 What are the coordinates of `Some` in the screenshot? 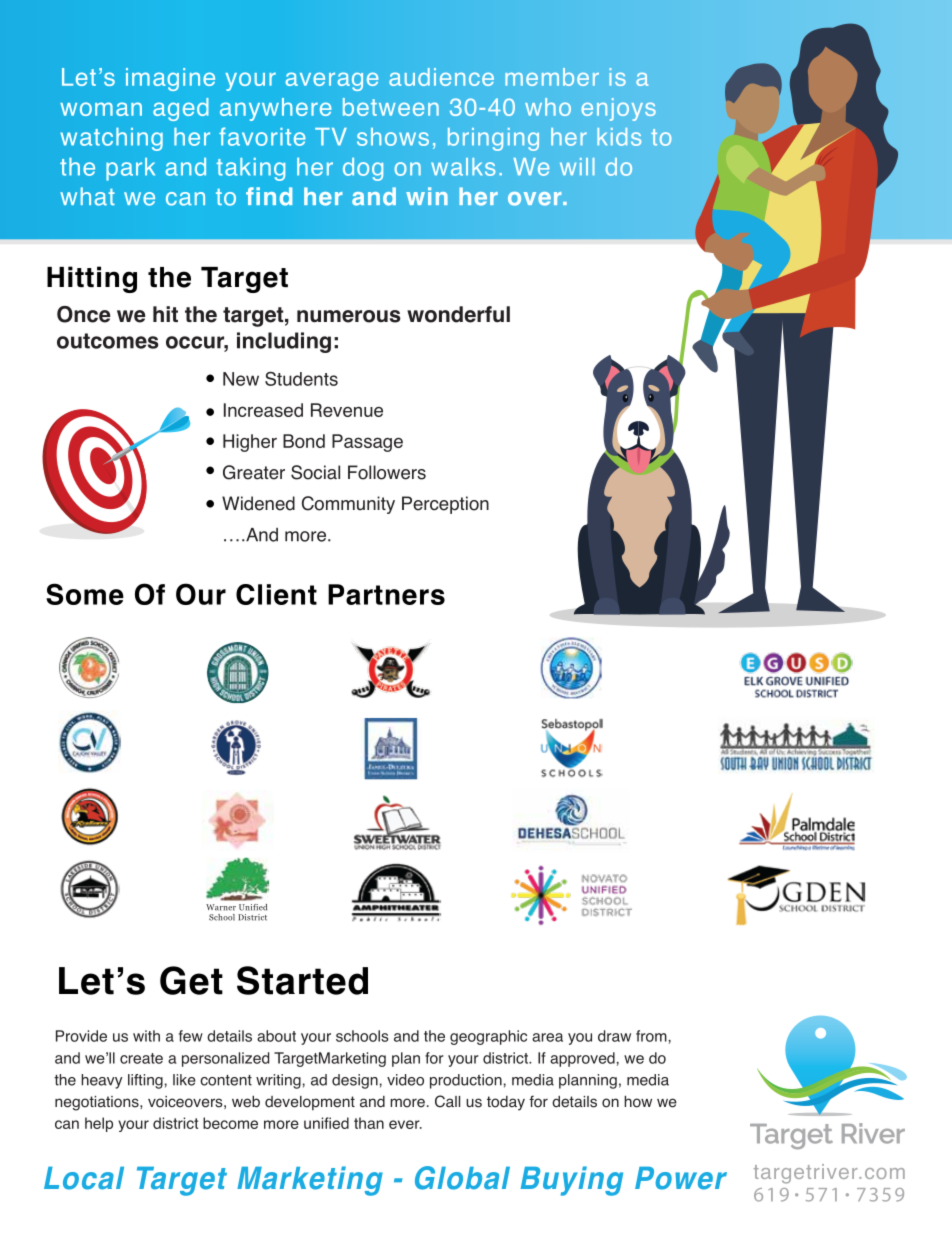 It's located at (85, 594).
